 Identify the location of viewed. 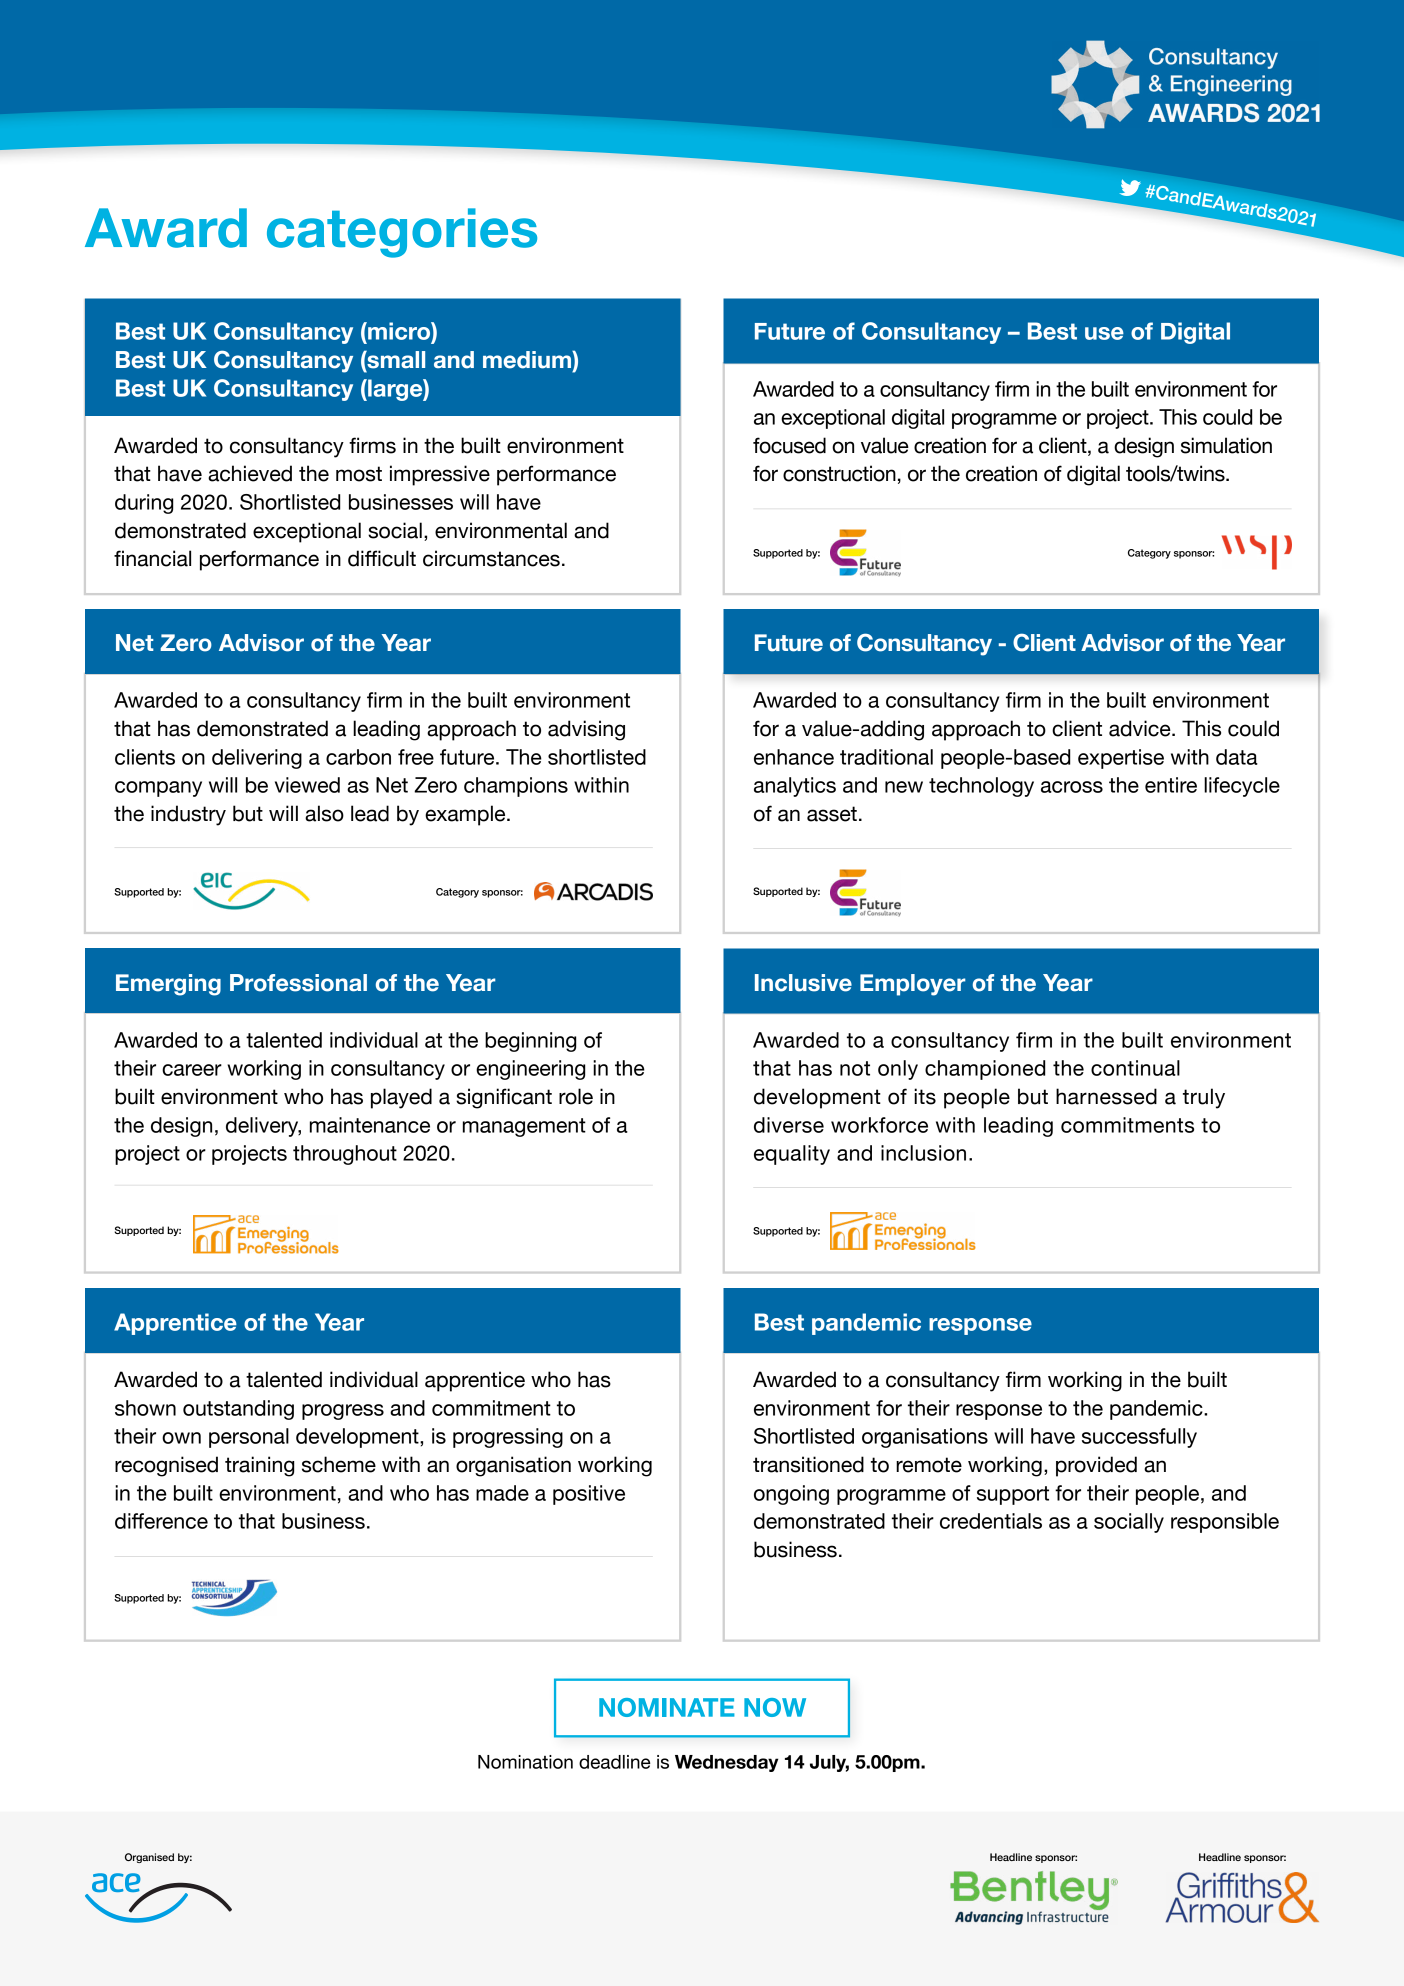
(307, 785).
